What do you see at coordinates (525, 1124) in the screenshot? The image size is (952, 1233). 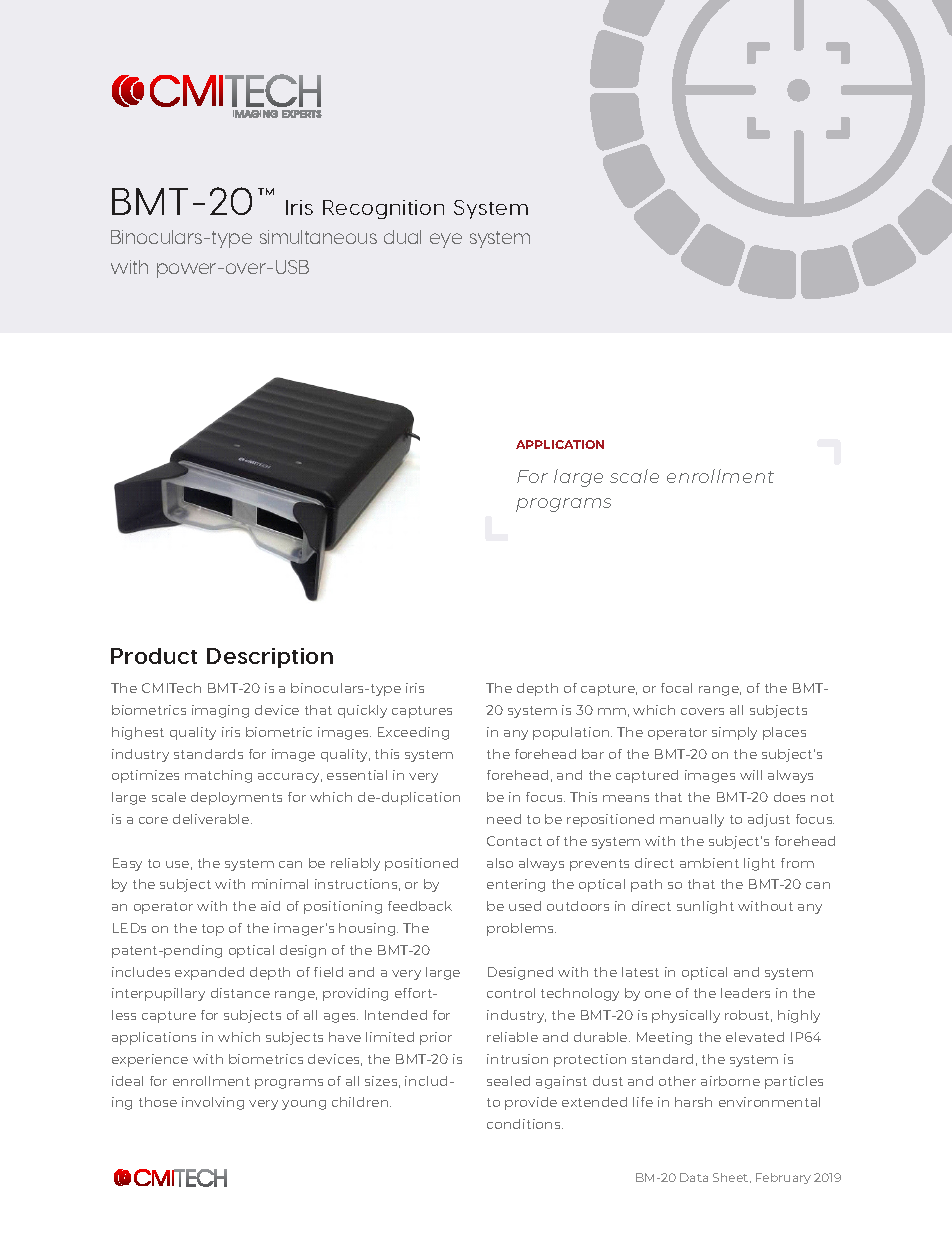 I see `conditions` at bounding box center [525, 1124].
